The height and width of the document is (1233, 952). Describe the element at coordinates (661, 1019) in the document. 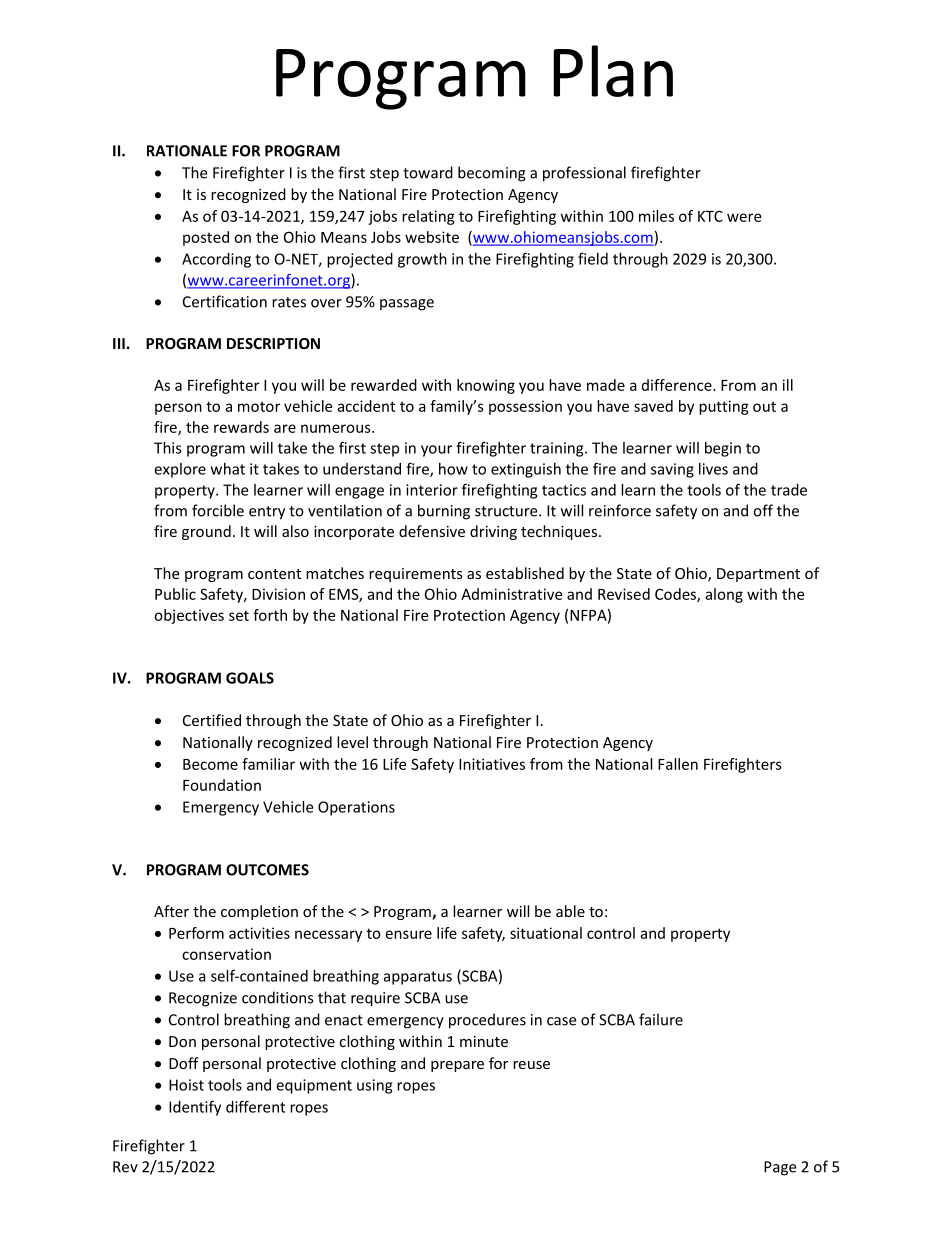

I see `failure` at that location.
